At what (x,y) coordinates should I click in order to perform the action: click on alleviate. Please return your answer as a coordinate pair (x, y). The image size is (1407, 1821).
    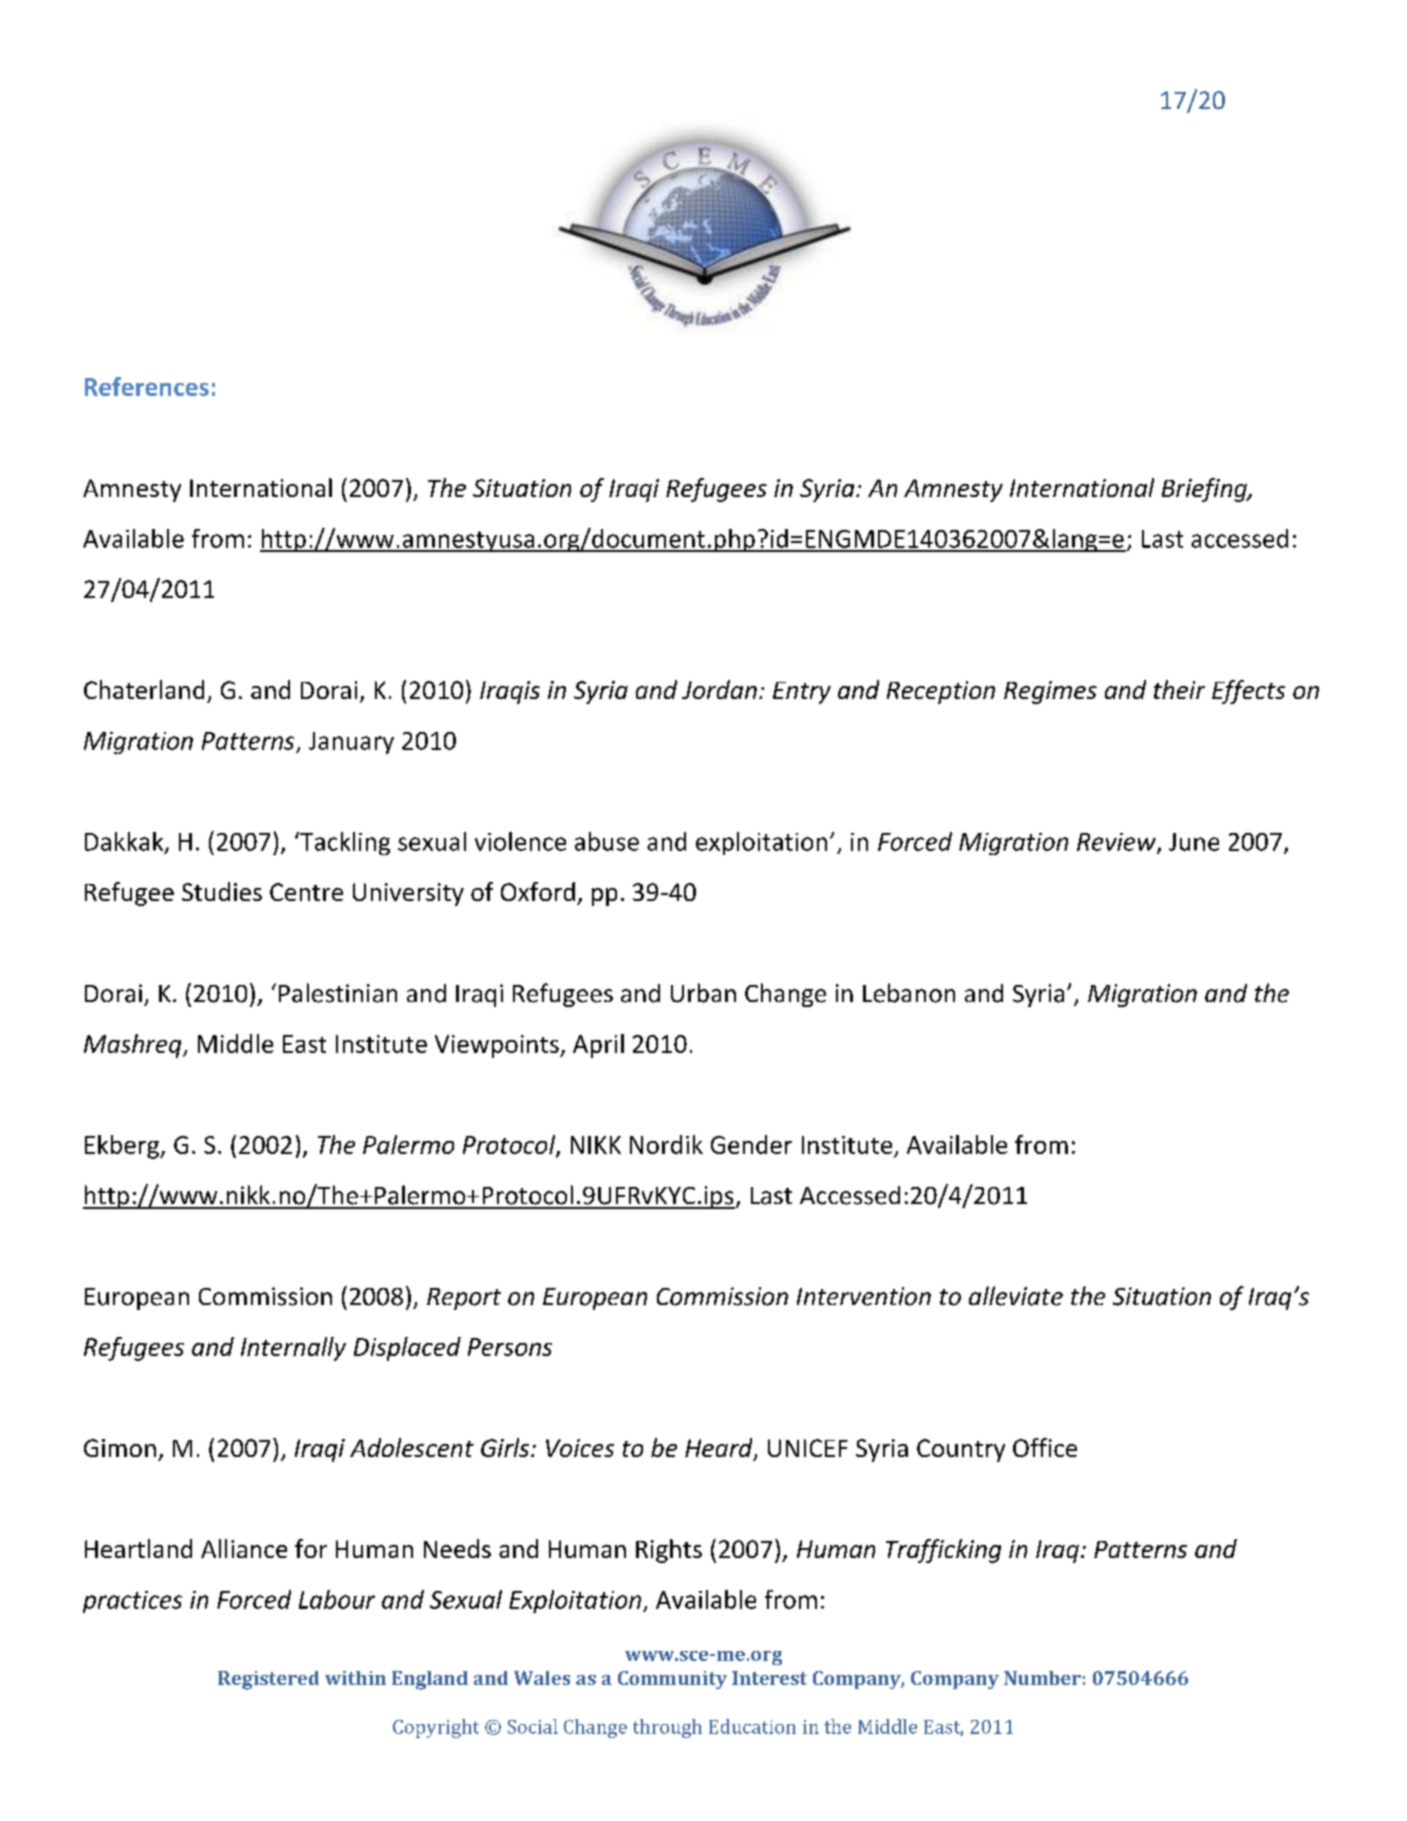
    Looking at the image, I should click on (1016, 1296).
